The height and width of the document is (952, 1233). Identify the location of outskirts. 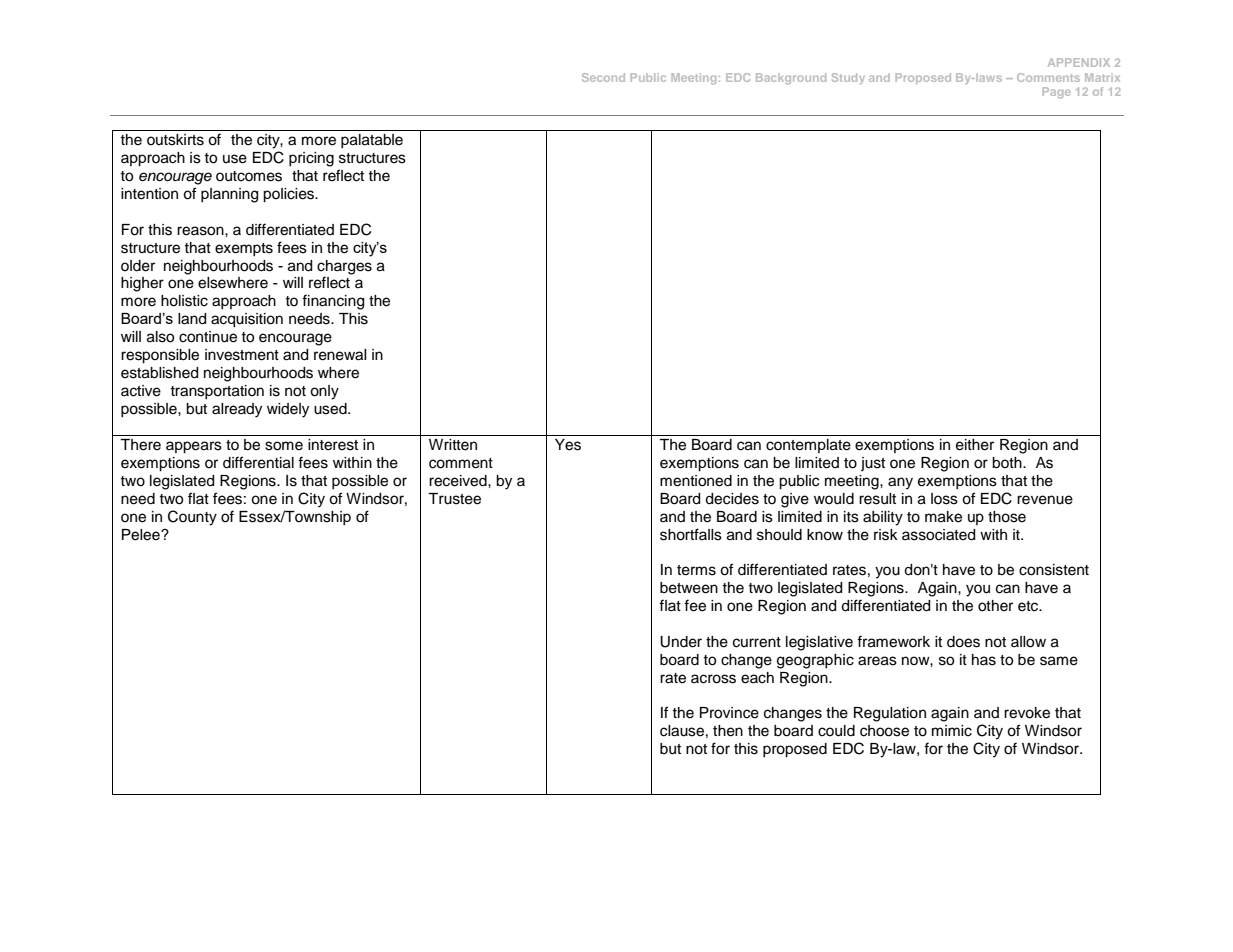
(175, 140).
